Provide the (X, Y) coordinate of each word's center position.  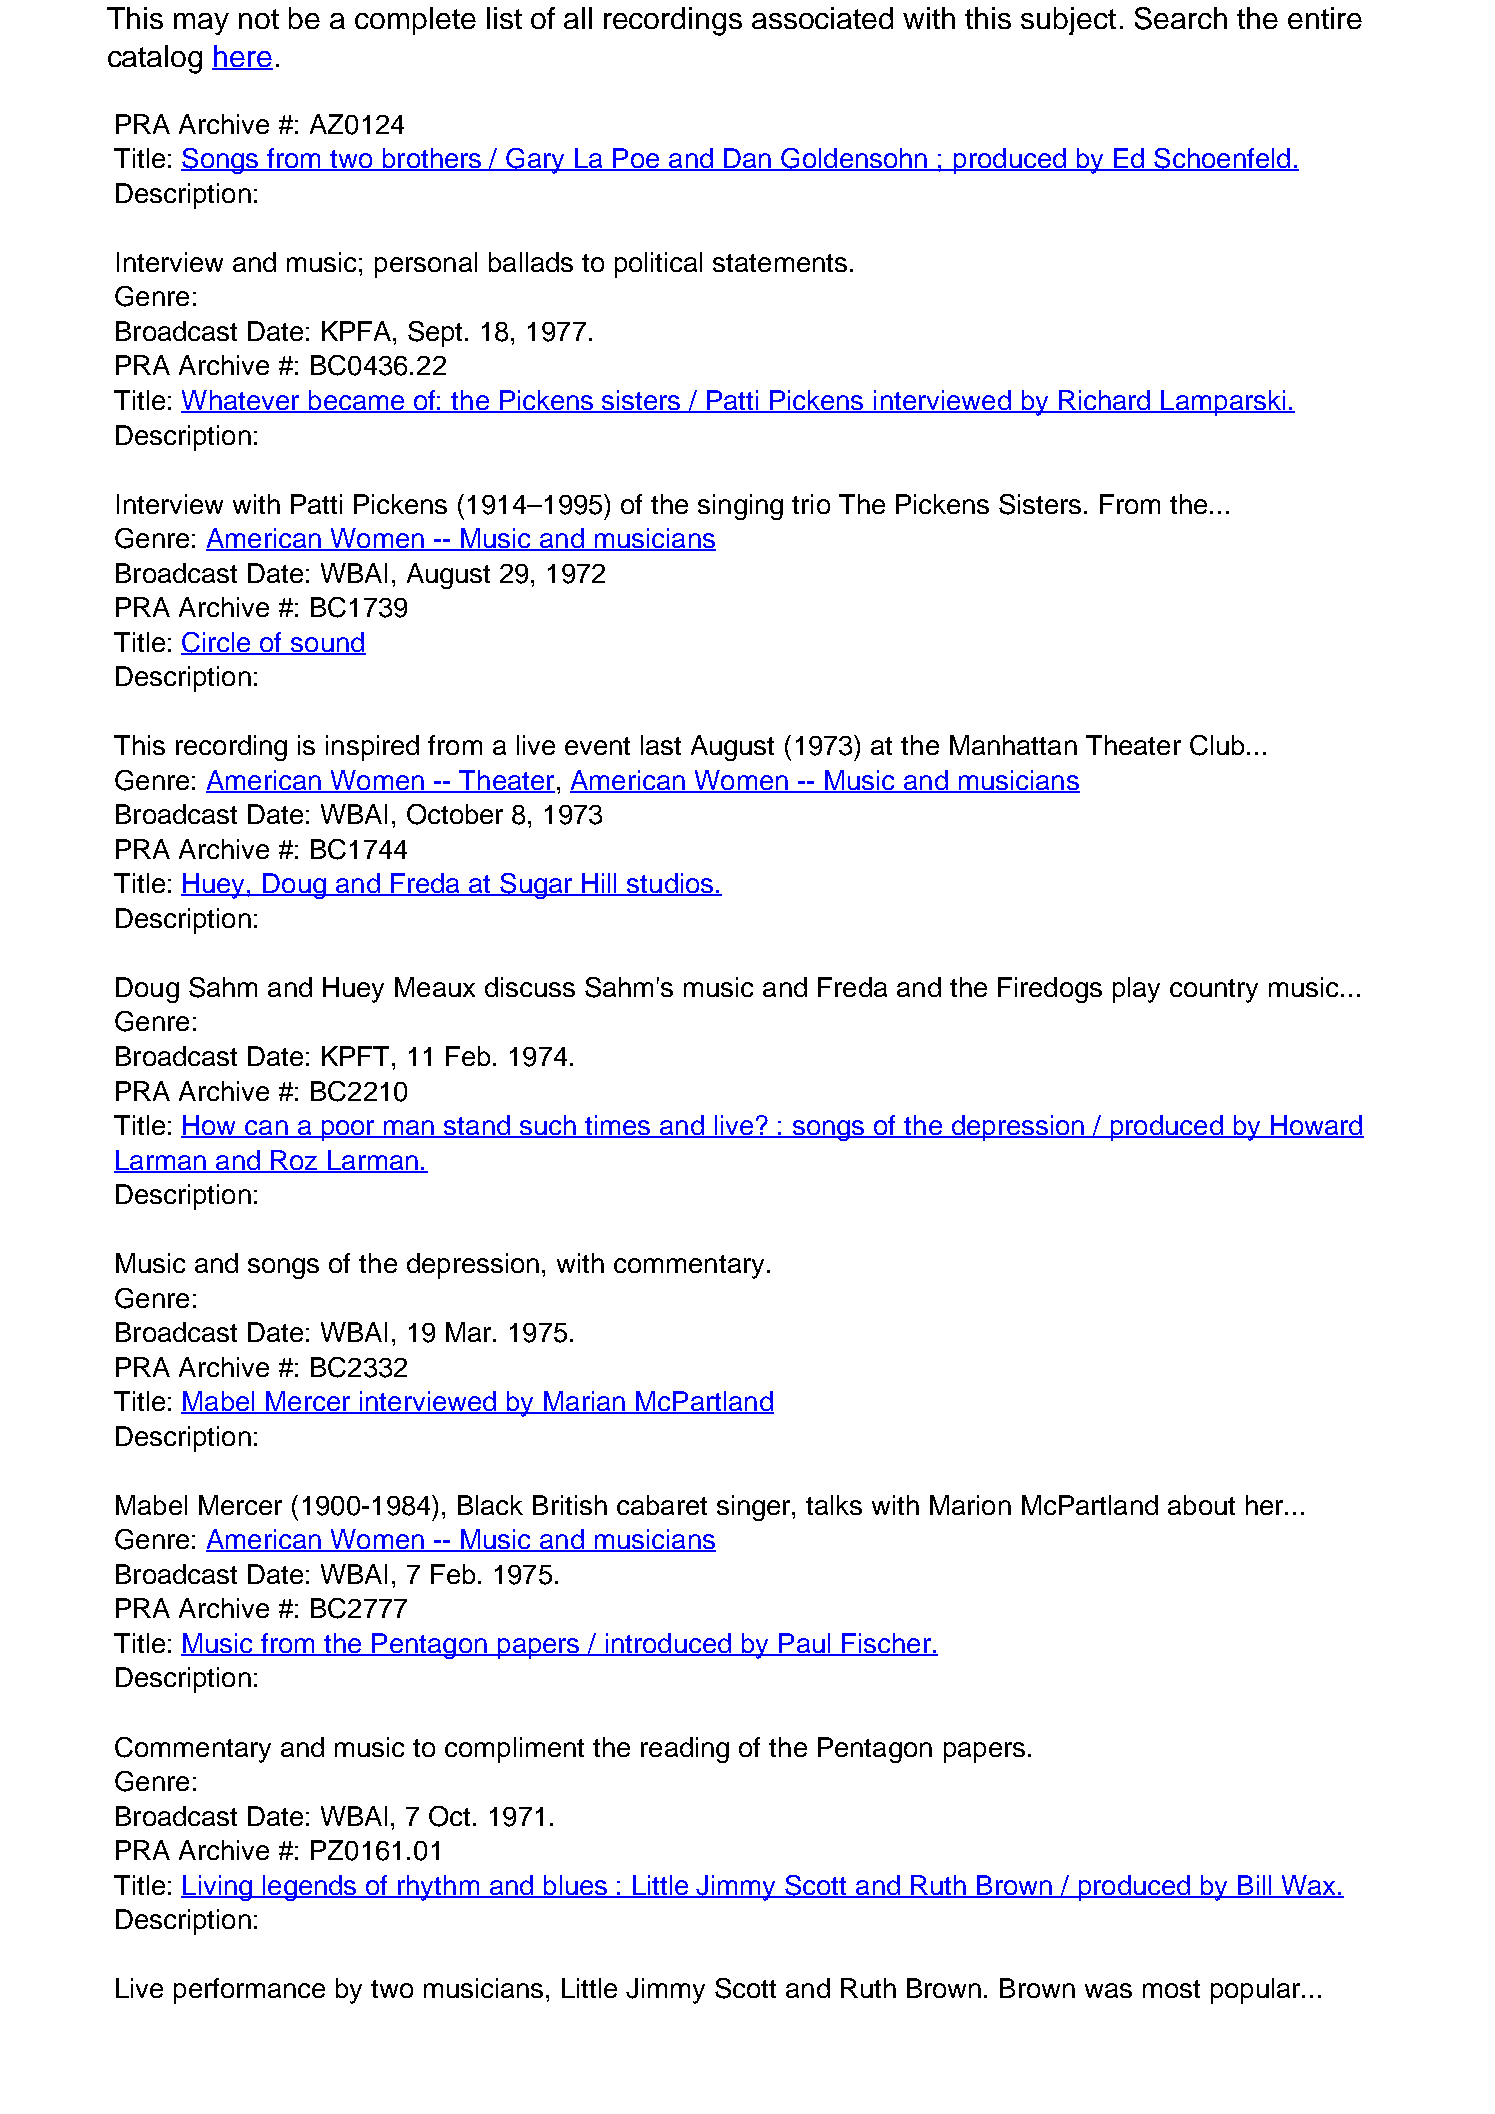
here (242, 57)
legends (310, 1888)
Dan (747, 159)
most (1171, 1989)
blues (575, 1886)
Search (1181, 18)
